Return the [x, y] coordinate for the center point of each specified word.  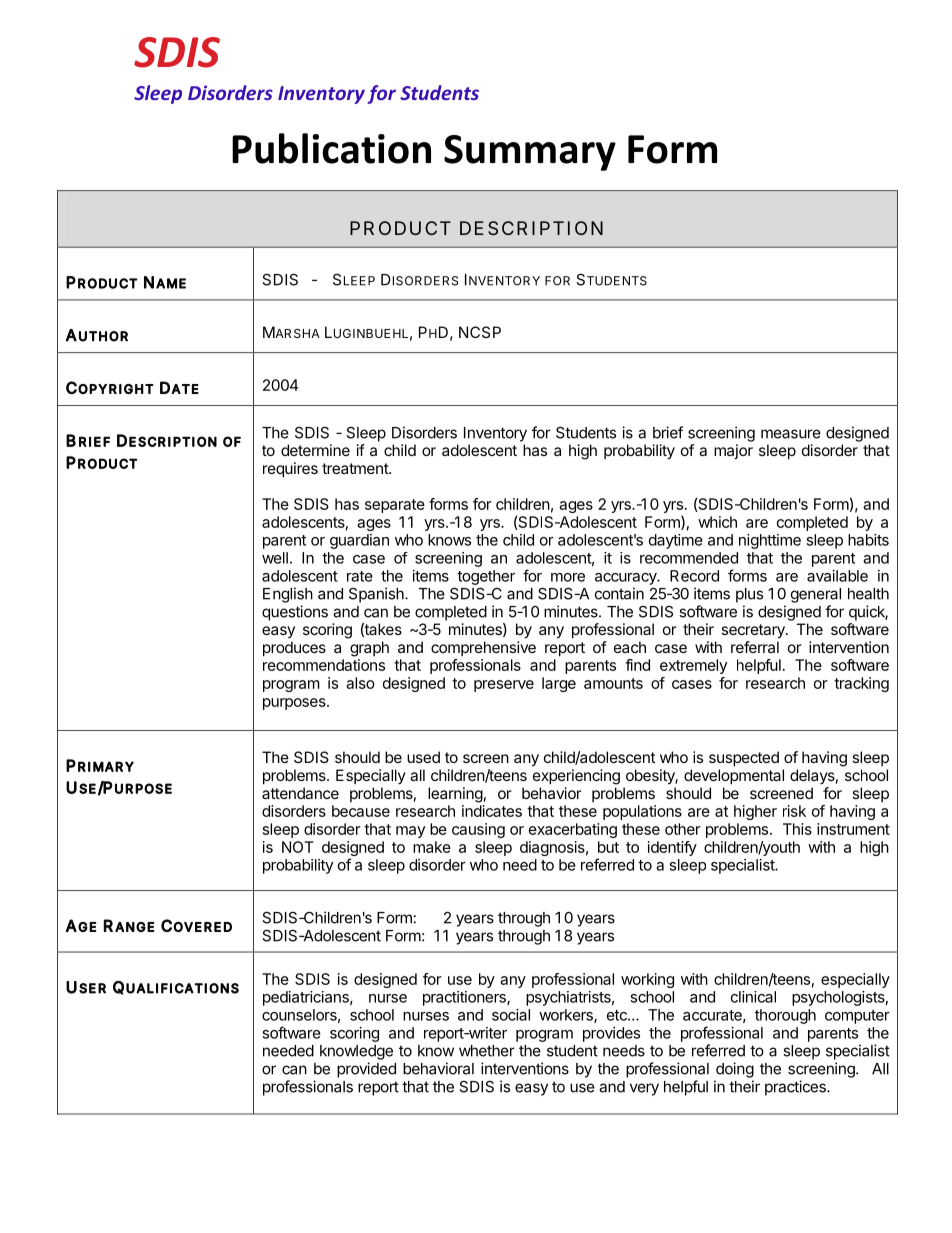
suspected [744, 758]
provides [611, 1034]
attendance [300, 793]
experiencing [576, 777]
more [568, 577]
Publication [331, 148]
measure [791, 434]
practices [796, 1088]
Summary [530, 153]
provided [366, 1070]
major [733, 451]
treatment [356, 468]
